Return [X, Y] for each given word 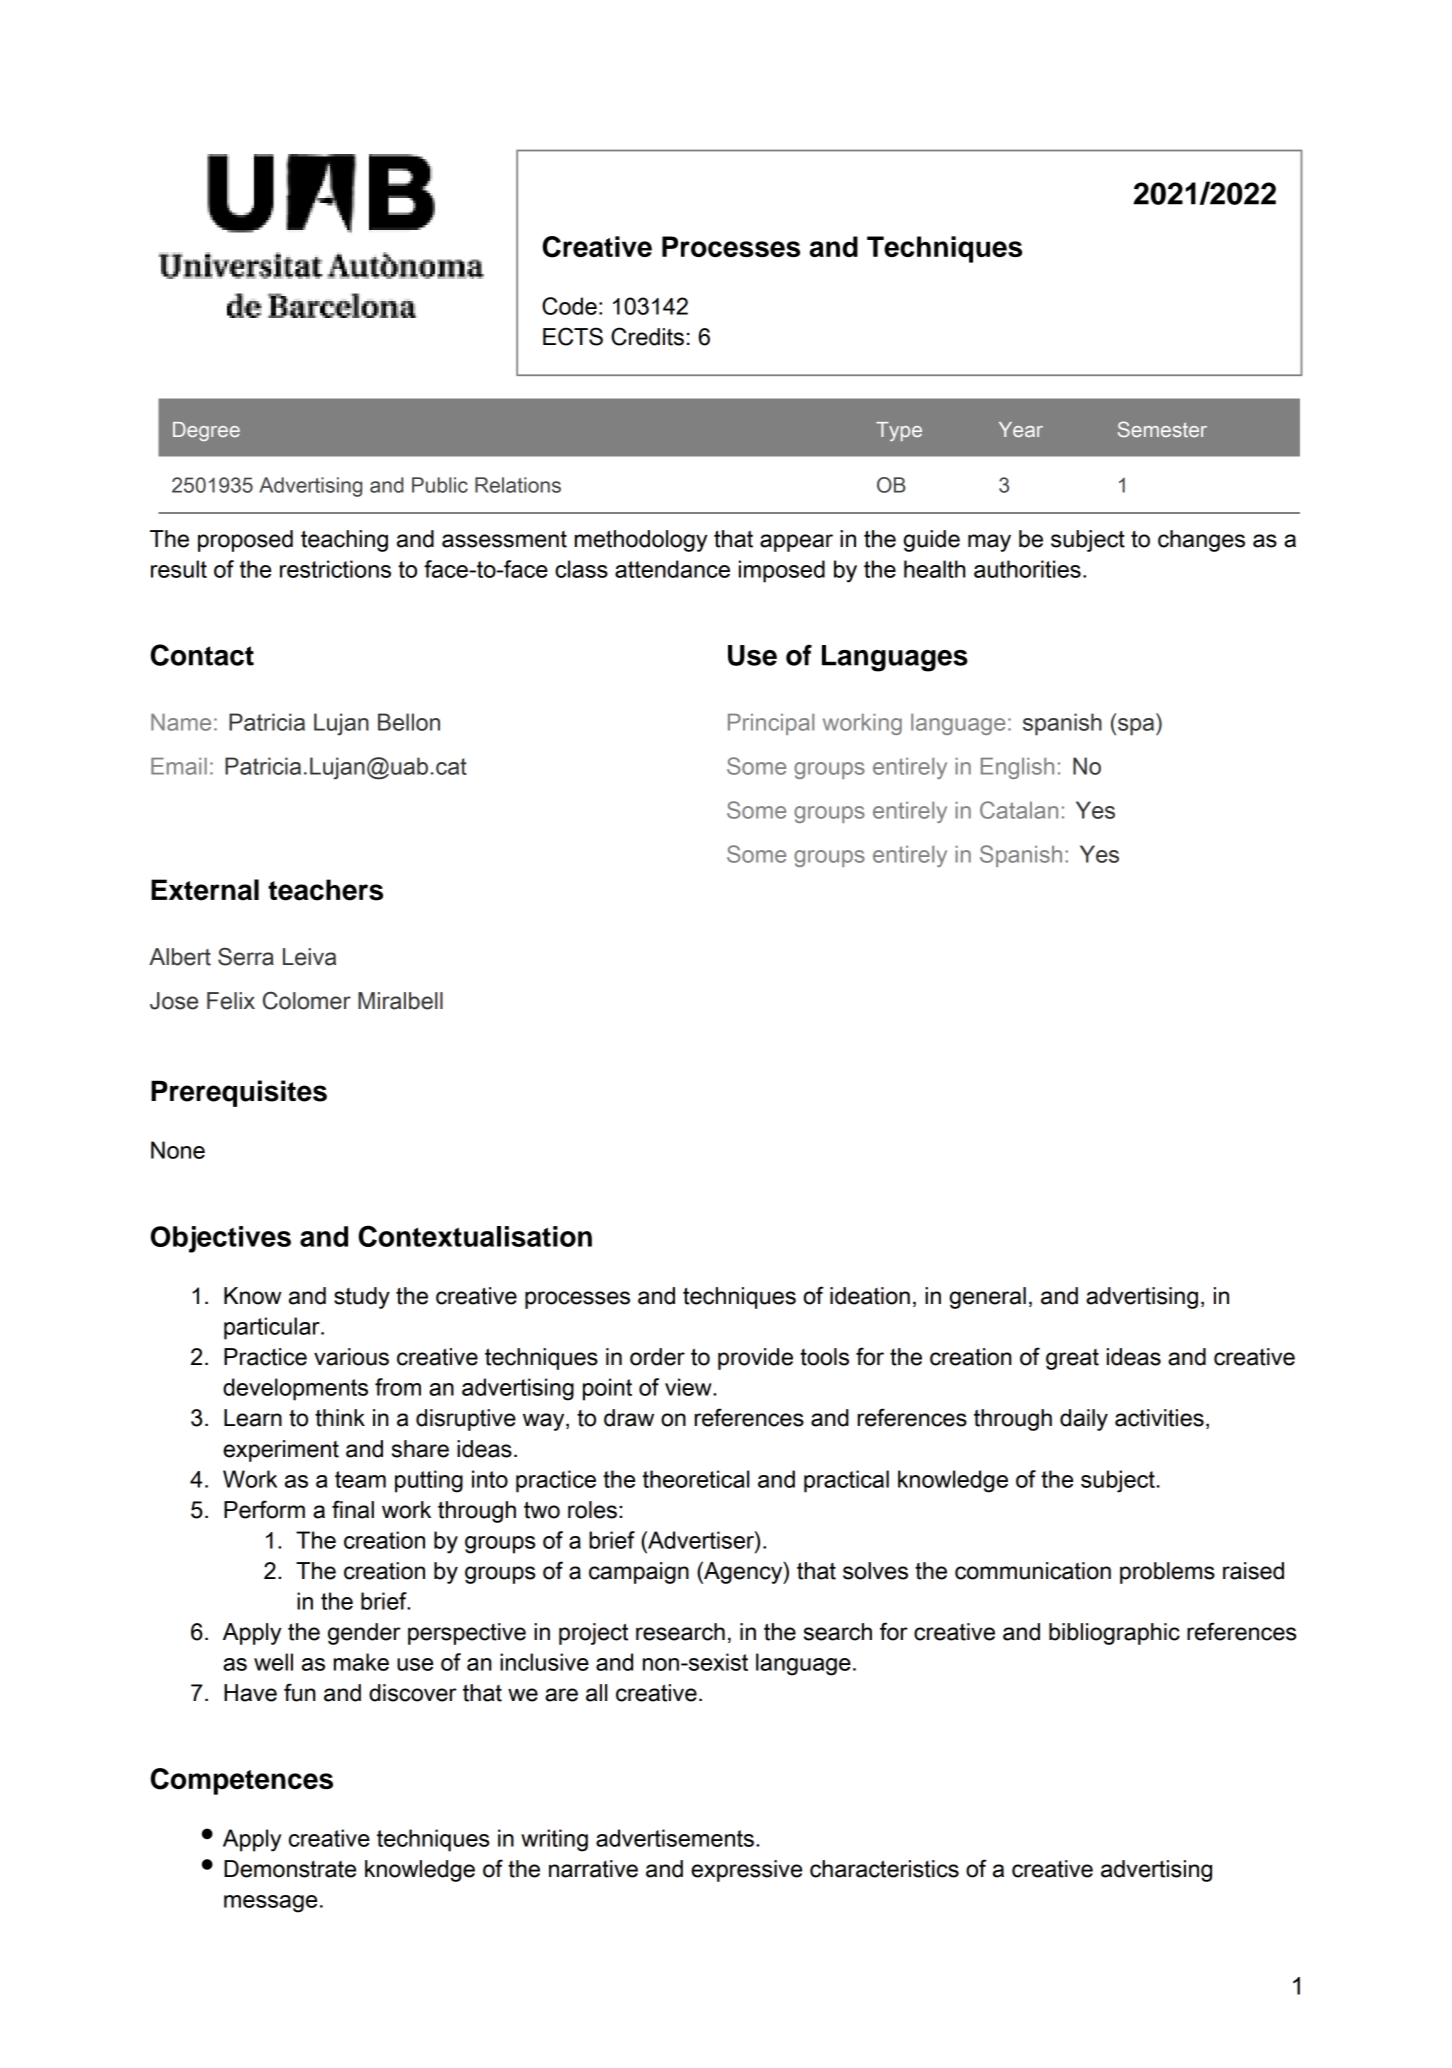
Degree [206, 431]
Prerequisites [239, 1093]
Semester [1162, 429]
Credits [647, 336]
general [987, 1298]
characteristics [884, 1869]
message [270, 1904]
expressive [746, 1871]
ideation [870, 1296]
